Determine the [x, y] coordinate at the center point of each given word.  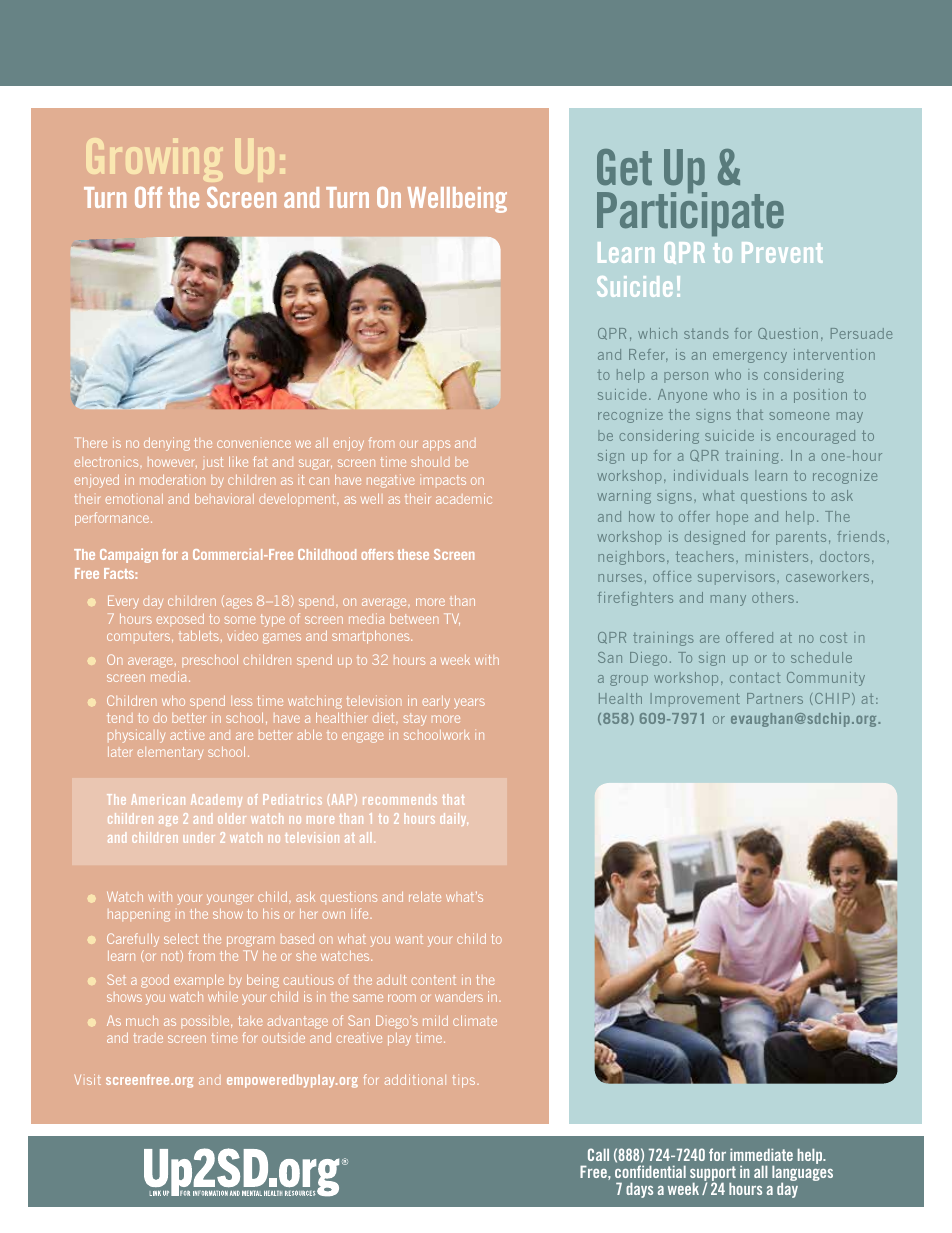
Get [624, 167]
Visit [88, 1079]
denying [167, 444]
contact [755, 677]
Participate [690, 213]
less [241, 701]
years [469, 703]
